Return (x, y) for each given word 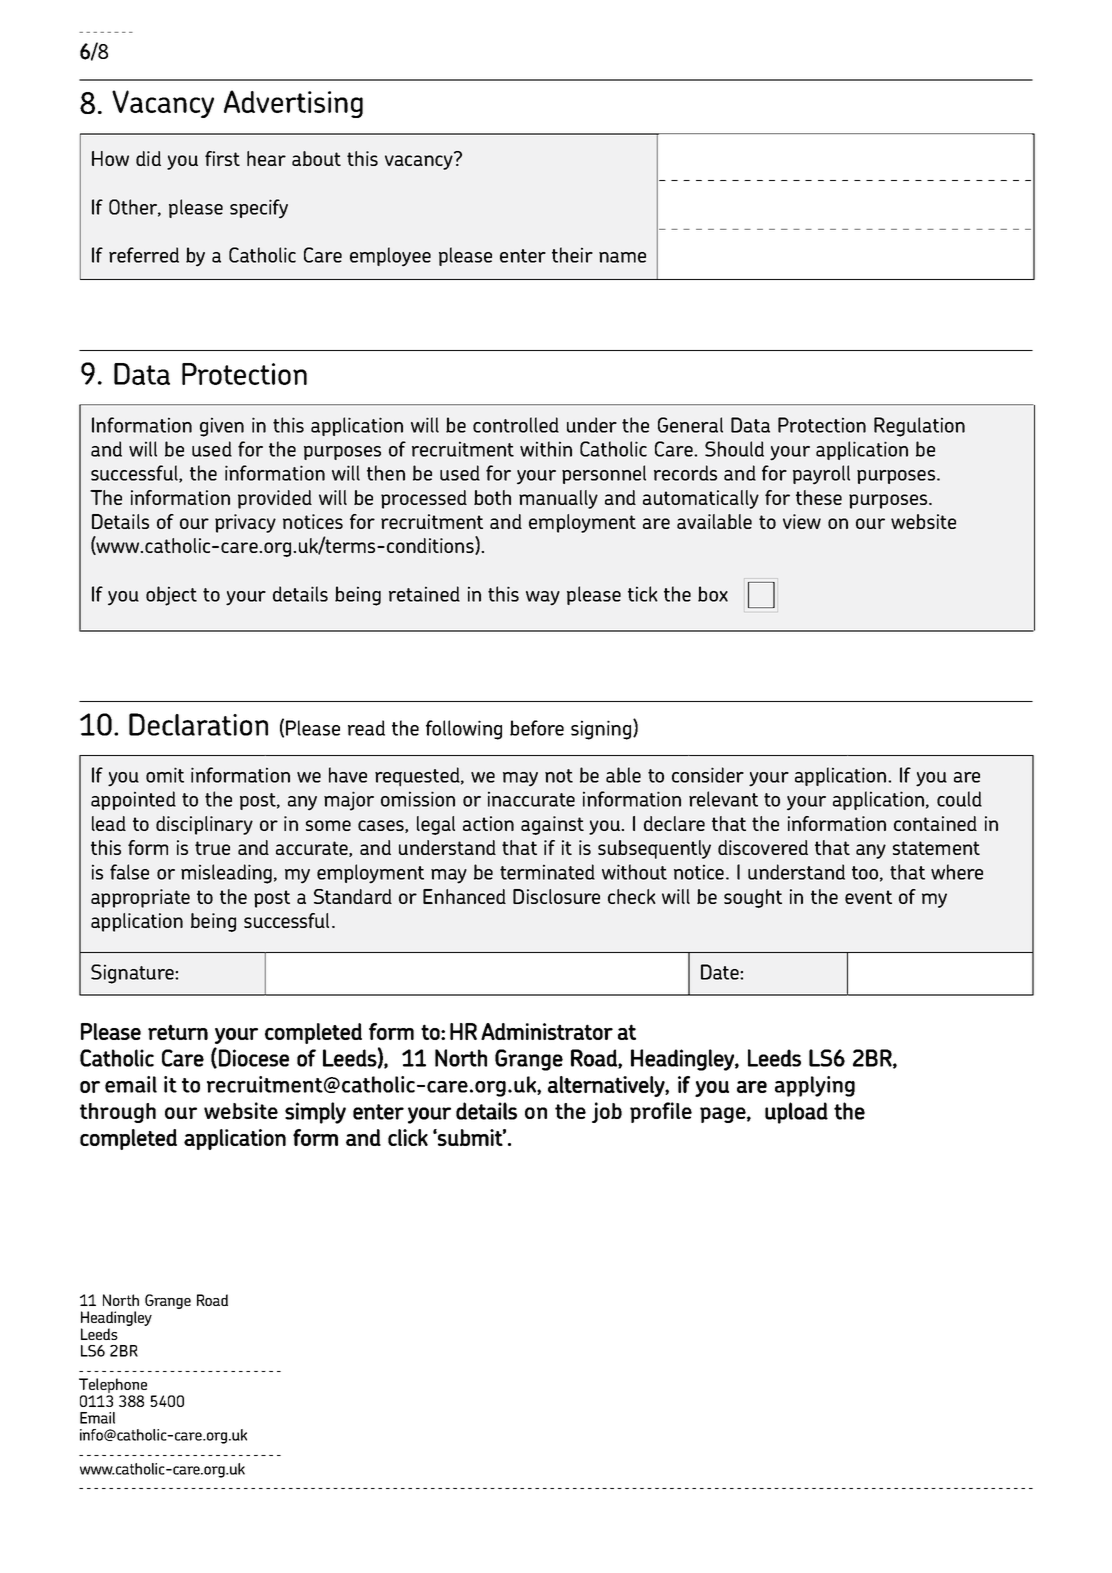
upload (796, 1113)
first (222, 158)
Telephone (113, 1385)
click (408, 1137)
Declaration (198, 724)
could (959, 799)
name (622, 257)
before (537, 728)
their (572, 255)
